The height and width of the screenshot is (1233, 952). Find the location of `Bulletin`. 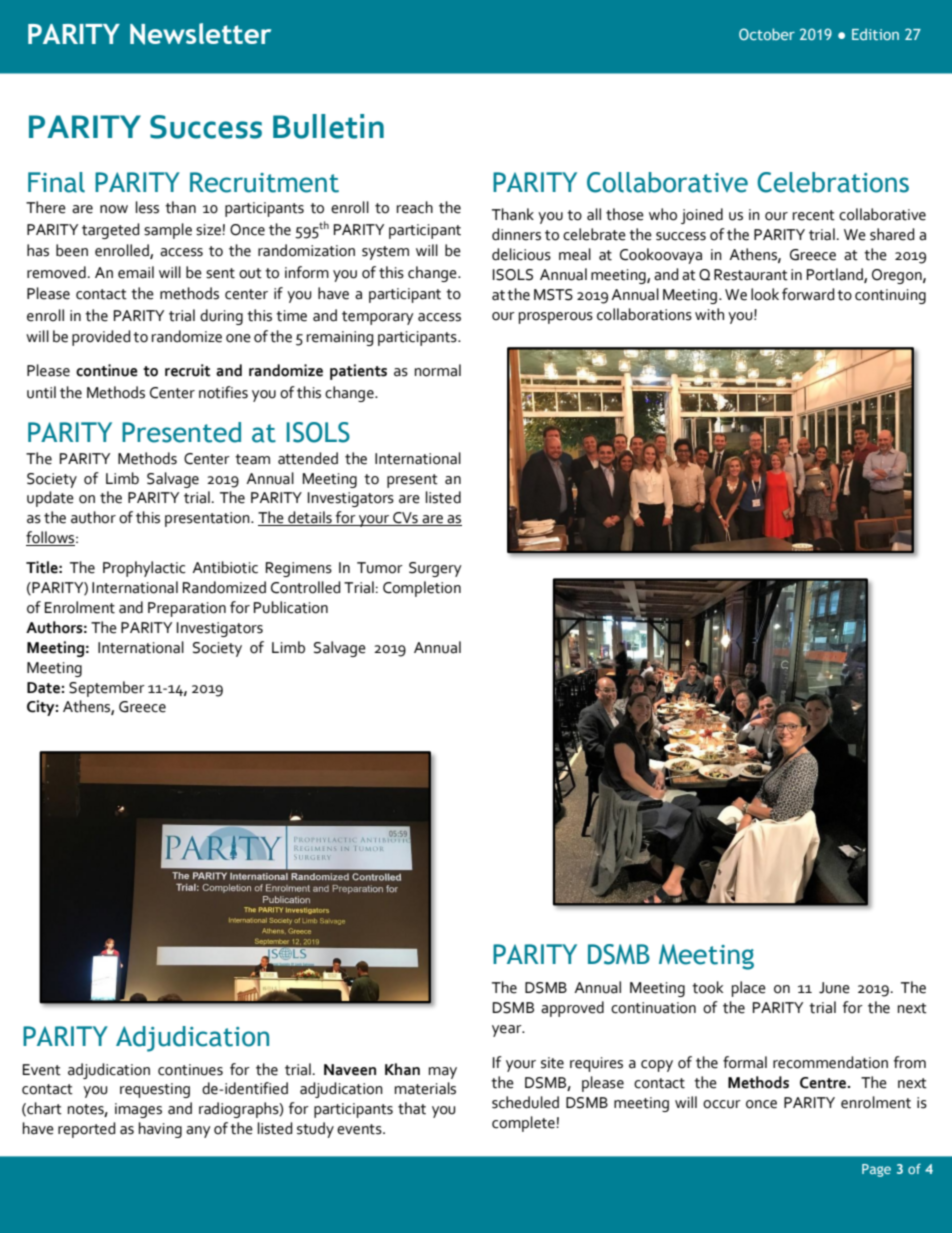

Bulletin is located at coordinates (328, 126).
